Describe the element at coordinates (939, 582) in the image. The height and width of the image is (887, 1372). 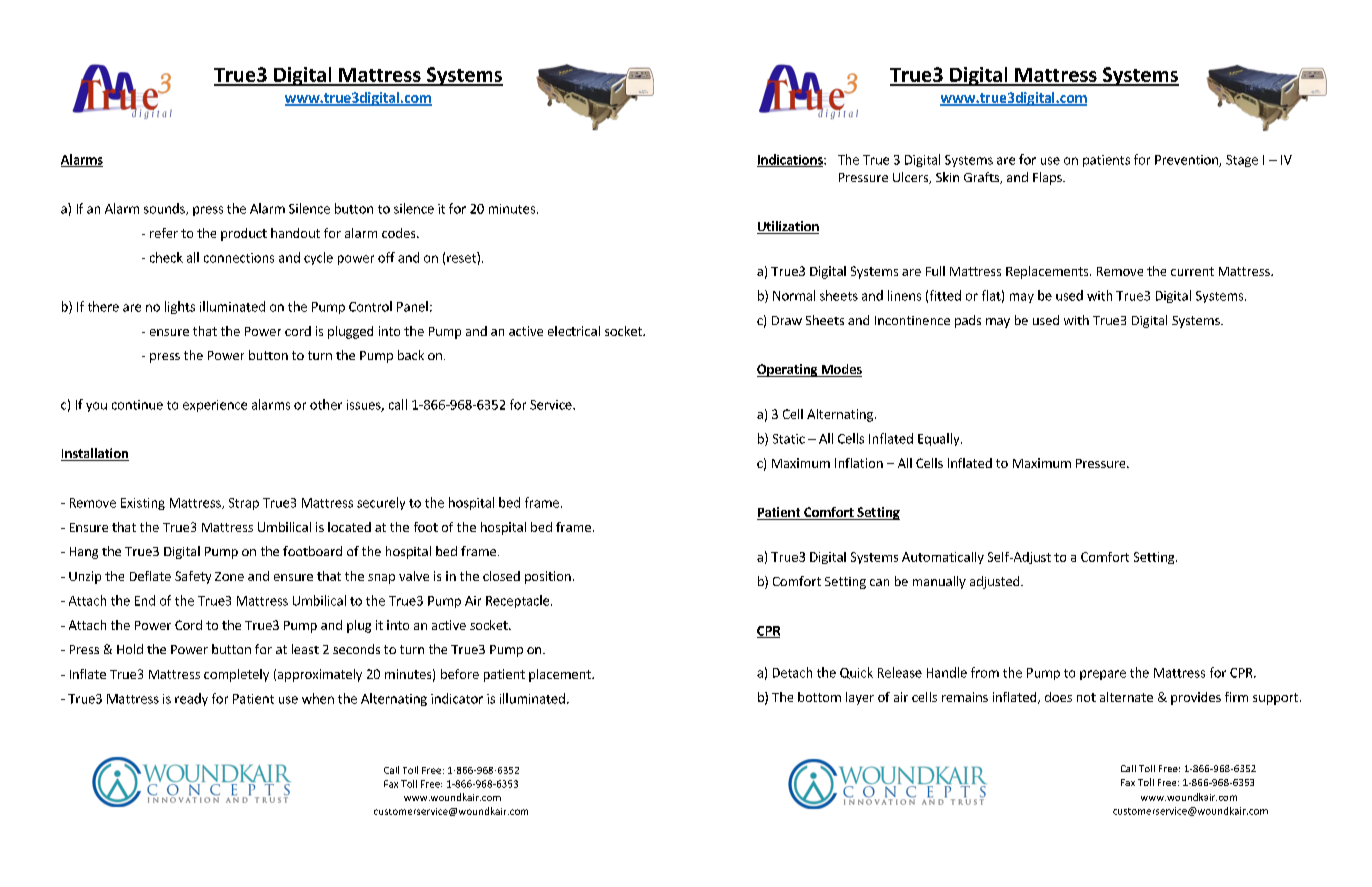
I see `manually` at that location.
